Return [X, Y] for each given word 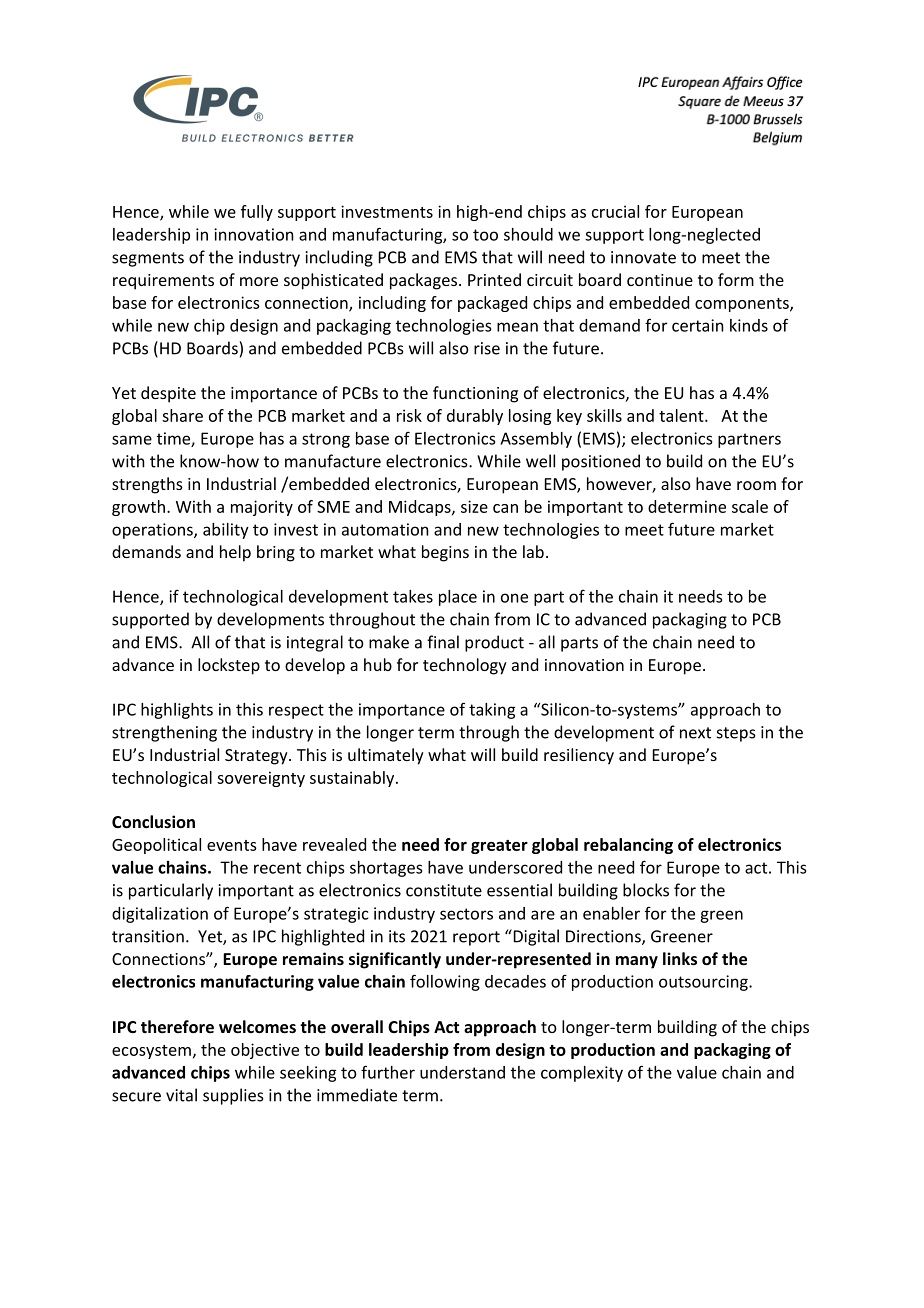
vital [181, 1095]
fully [257, 213]
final [443, 642]
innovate [643, 257]
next [695, 733]
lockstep [229, 666]
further [388, 1072]
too [485, 235]
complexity [582, 1074]
